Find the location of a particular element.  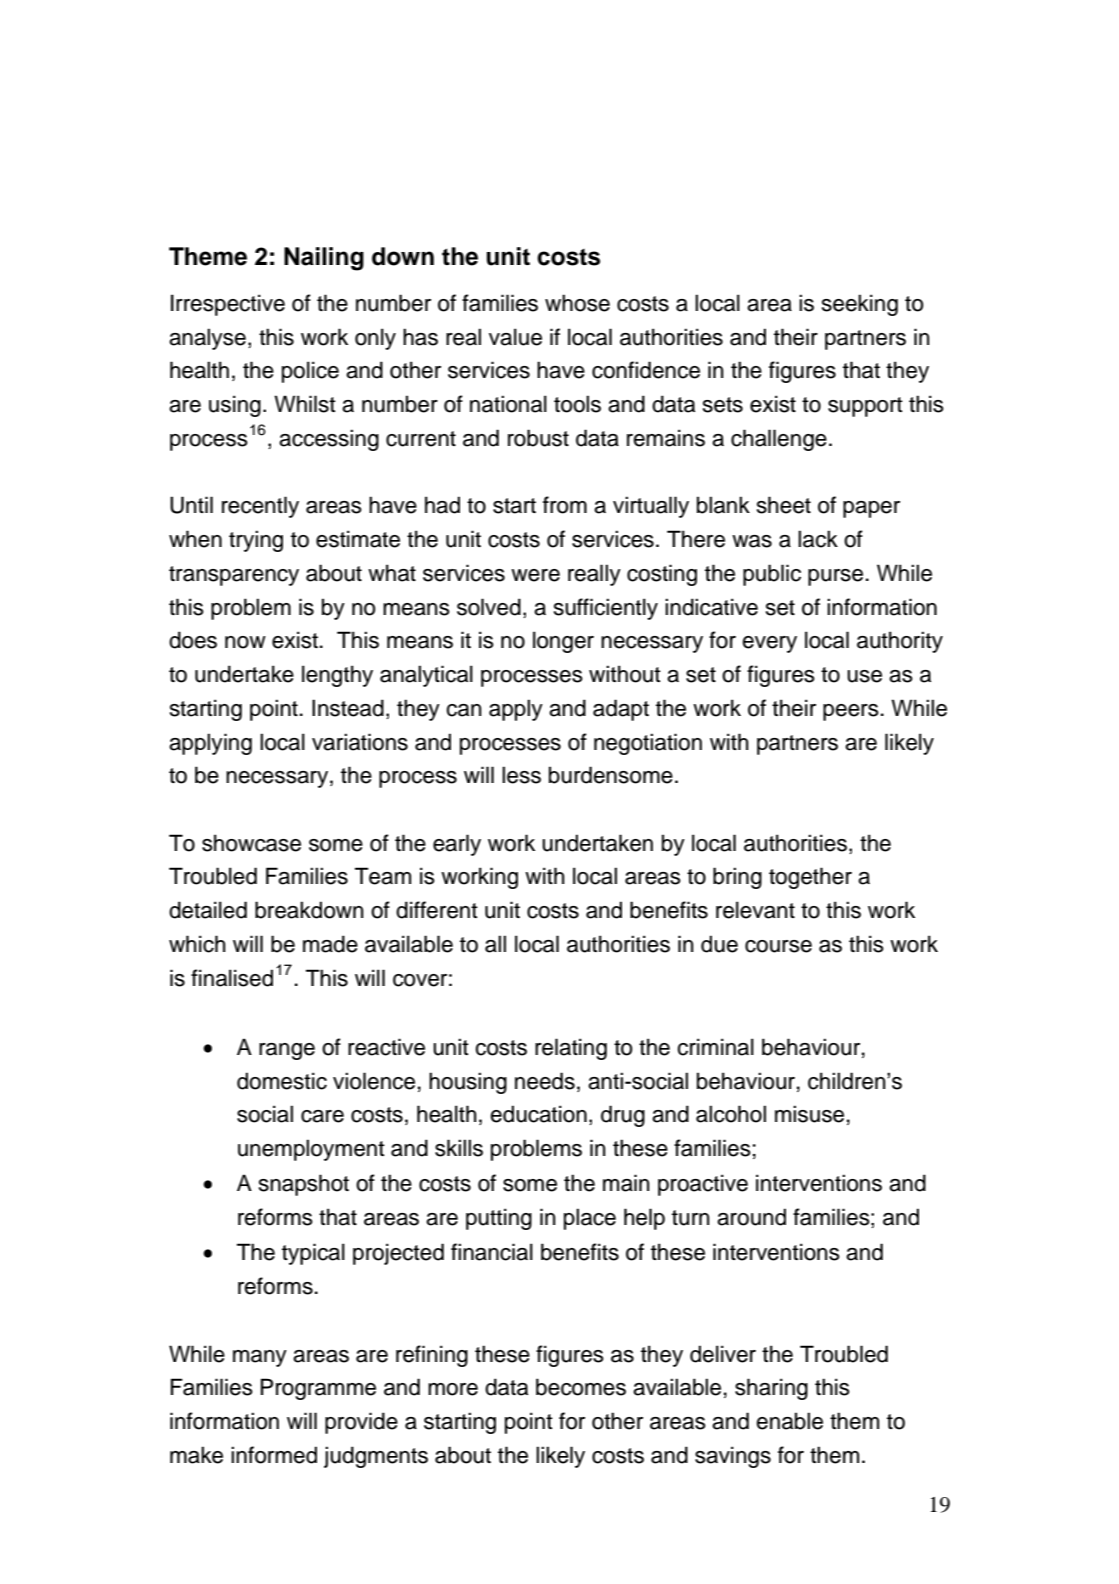

informed is located at coordinates (274, 1455).
